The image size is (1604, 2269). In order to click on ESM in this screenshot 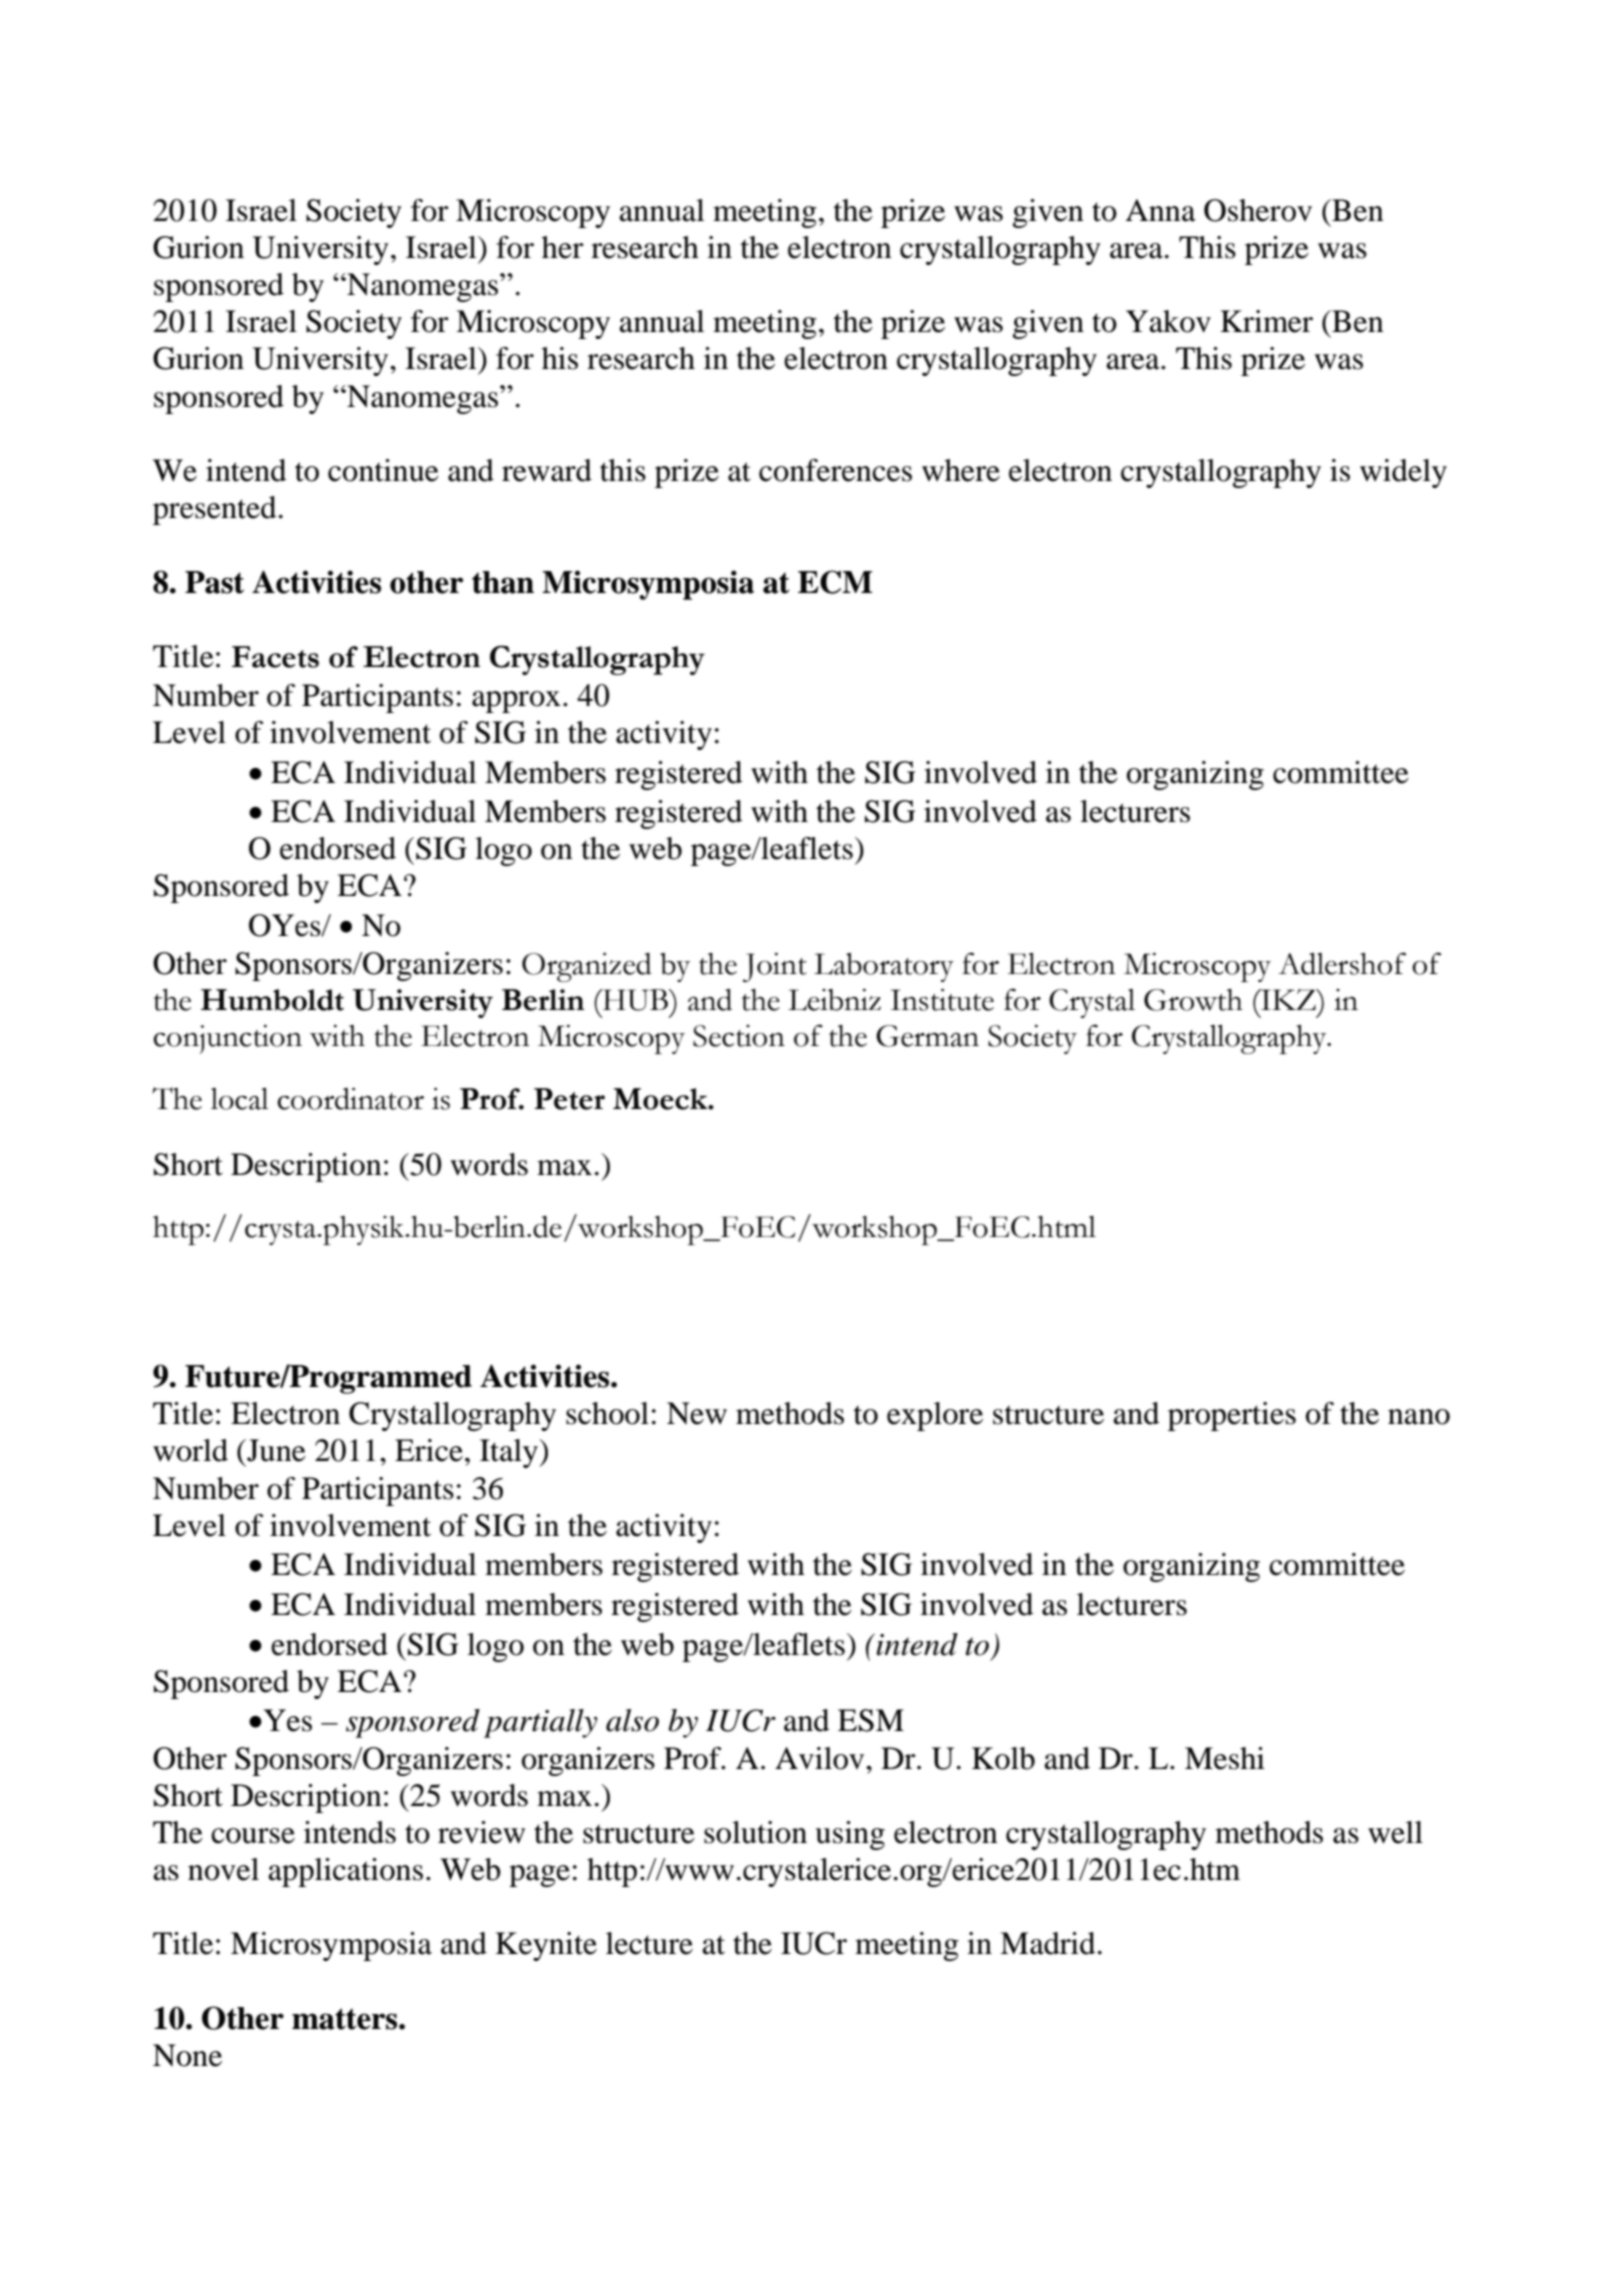, I will do `click(871, 1720)`.
